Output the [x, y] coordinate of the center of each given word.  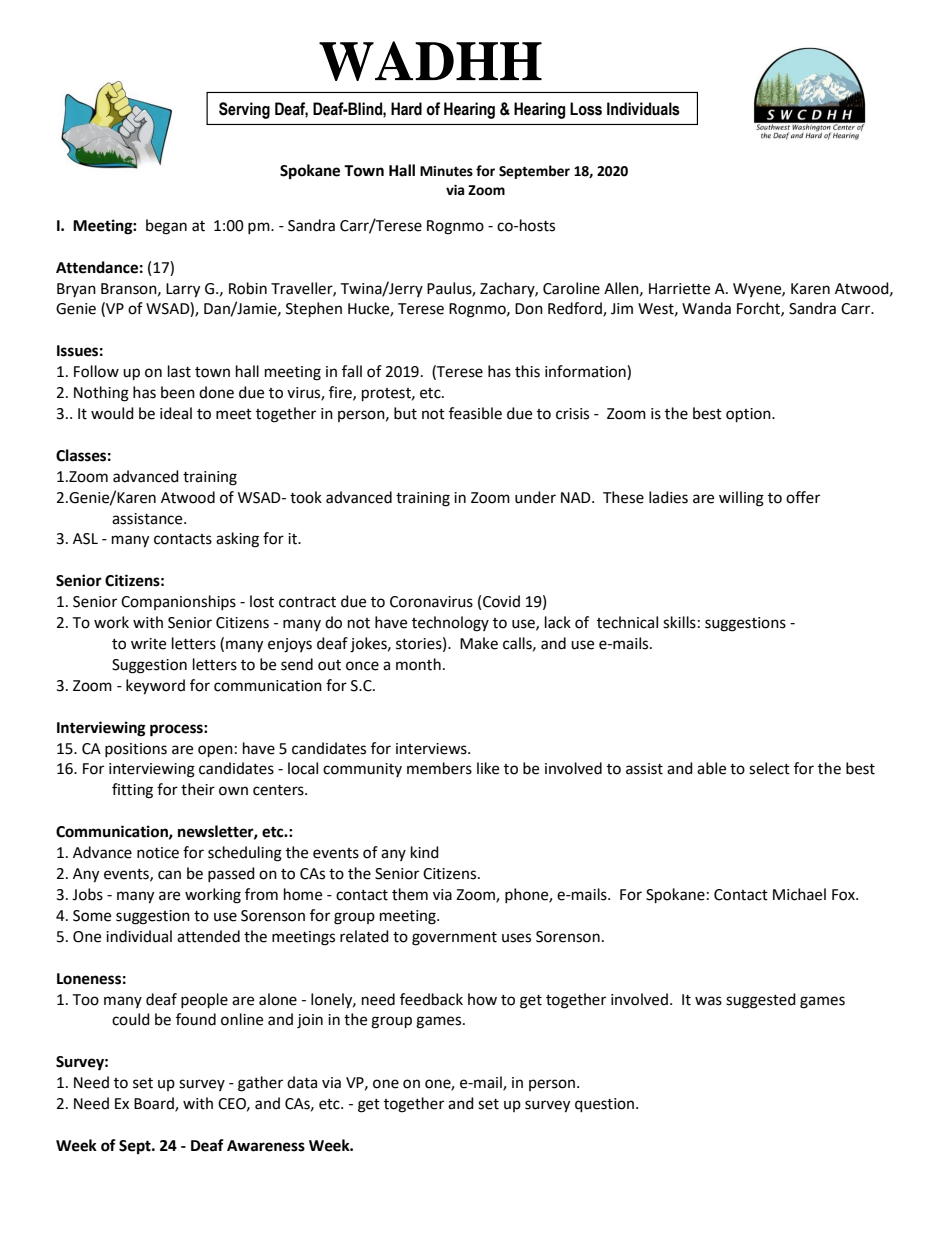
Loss [586, 109]
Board [155, 1104]
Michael [799, 894]
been [178, 392]
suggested [761, 1001]
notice [158, 853]
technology [450, 624]
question [606, 1105]
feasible [475, 413]
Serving [244, 110]
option [749, 415]
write [148, 644]
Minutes [446, 171]
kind [425, 852]
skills [679, 622]
